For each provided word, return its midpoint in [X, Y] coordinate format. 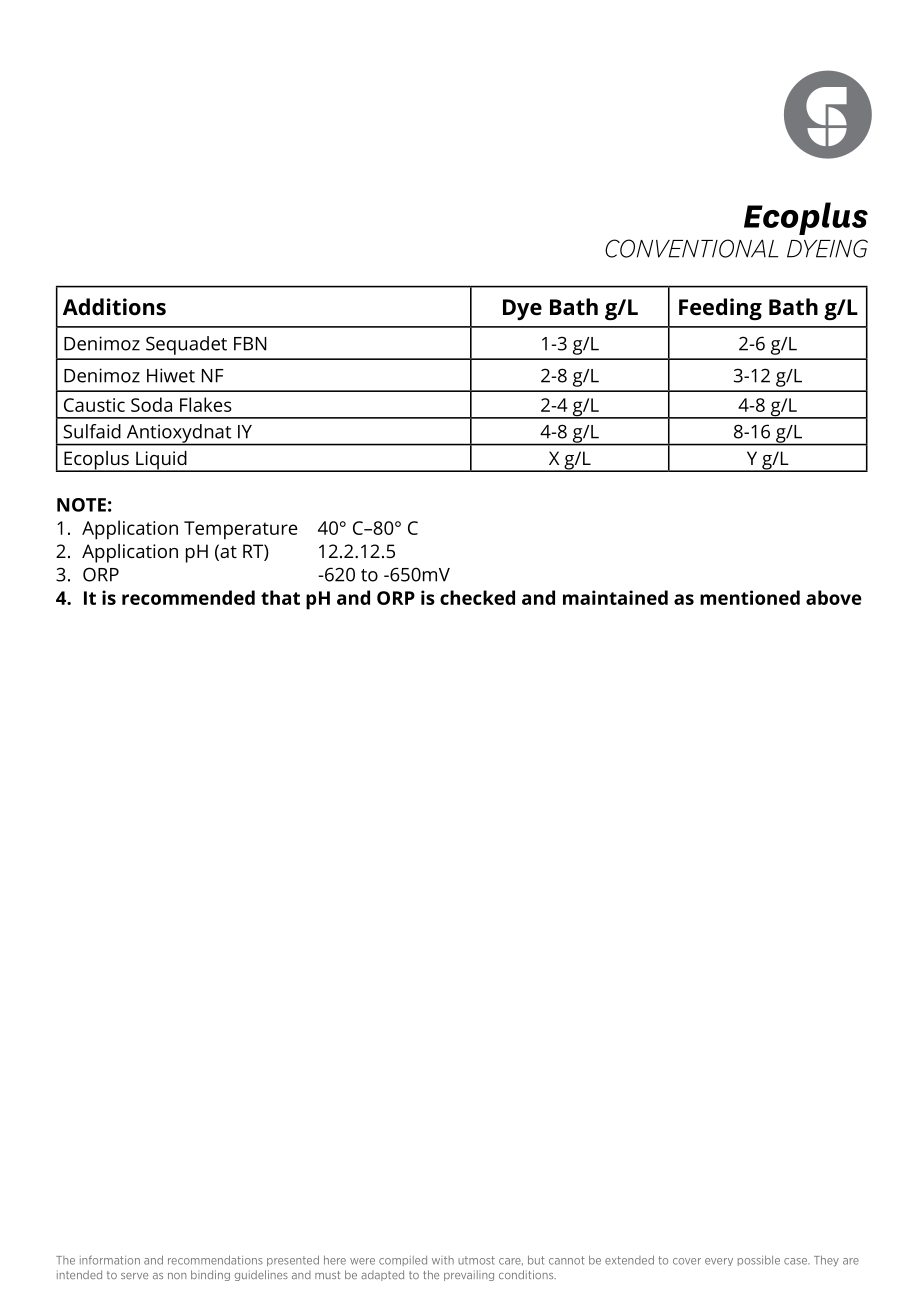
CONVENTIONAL [692, 248]
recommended [188, 597]
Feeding [720, 309]
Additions [114, 307]
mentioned [750, 597]
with [443, 1260]
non [177, 1276]
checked [477, 597]
